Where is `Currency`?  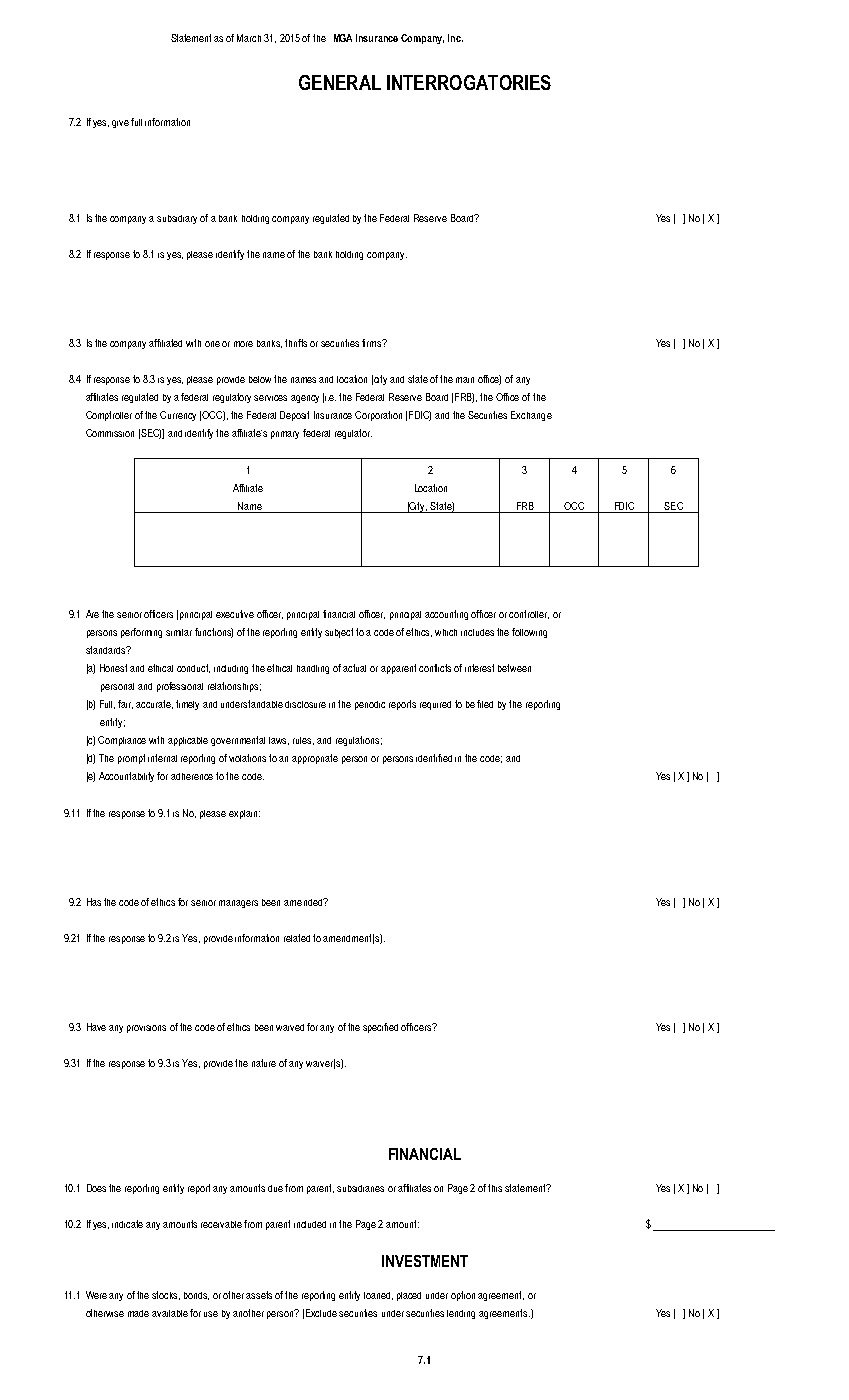
Currency is located at coordinates (178, 416).
